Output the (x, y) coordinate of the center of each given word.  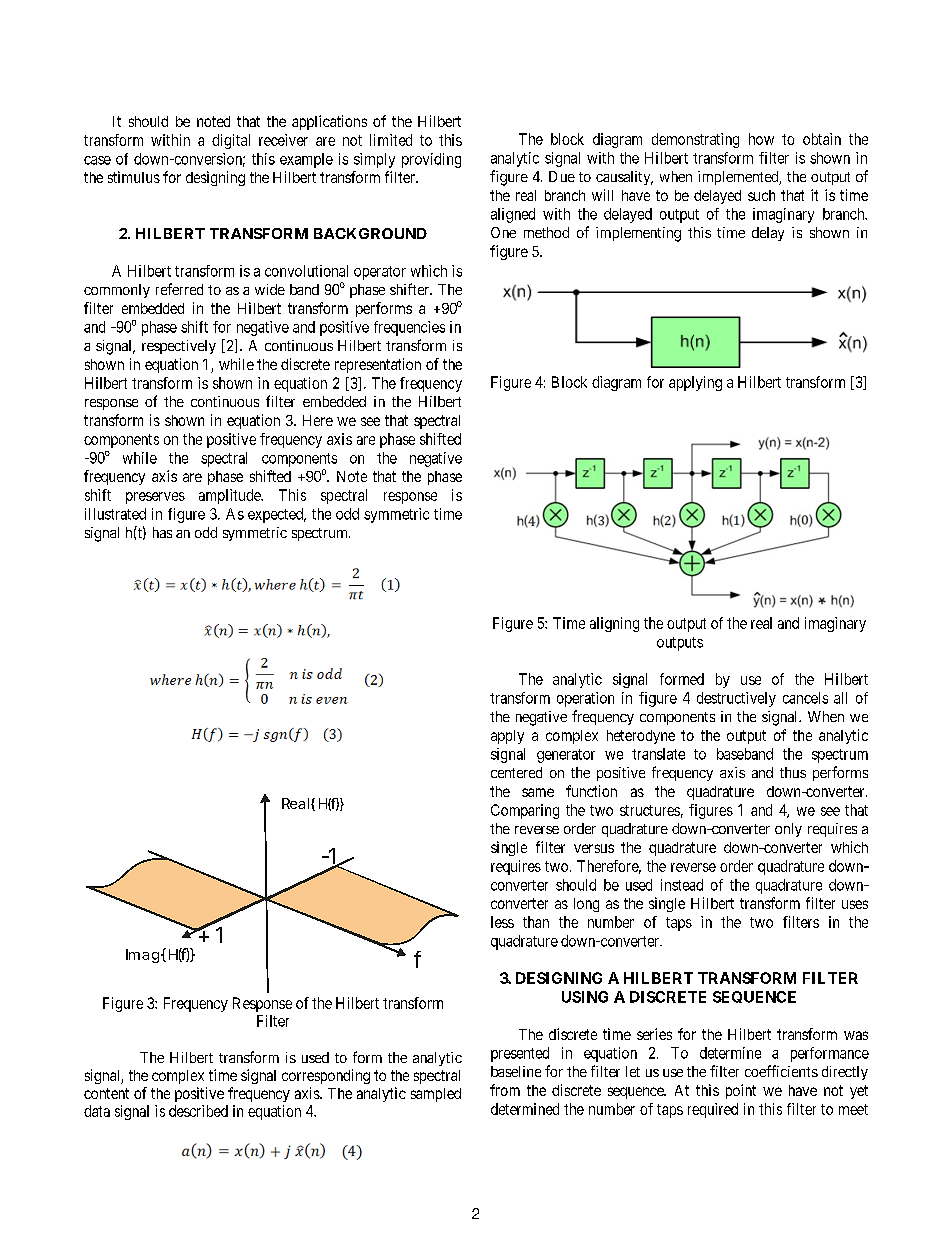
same (538, 792)
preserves (155, 498)
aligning (614, 624)
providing (431, 160)
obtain (822, 139)
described (198, 1111)
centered (516, 772)
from (505, 1090)
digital (231, 141)
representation (378, 365)
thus (793, 772)
